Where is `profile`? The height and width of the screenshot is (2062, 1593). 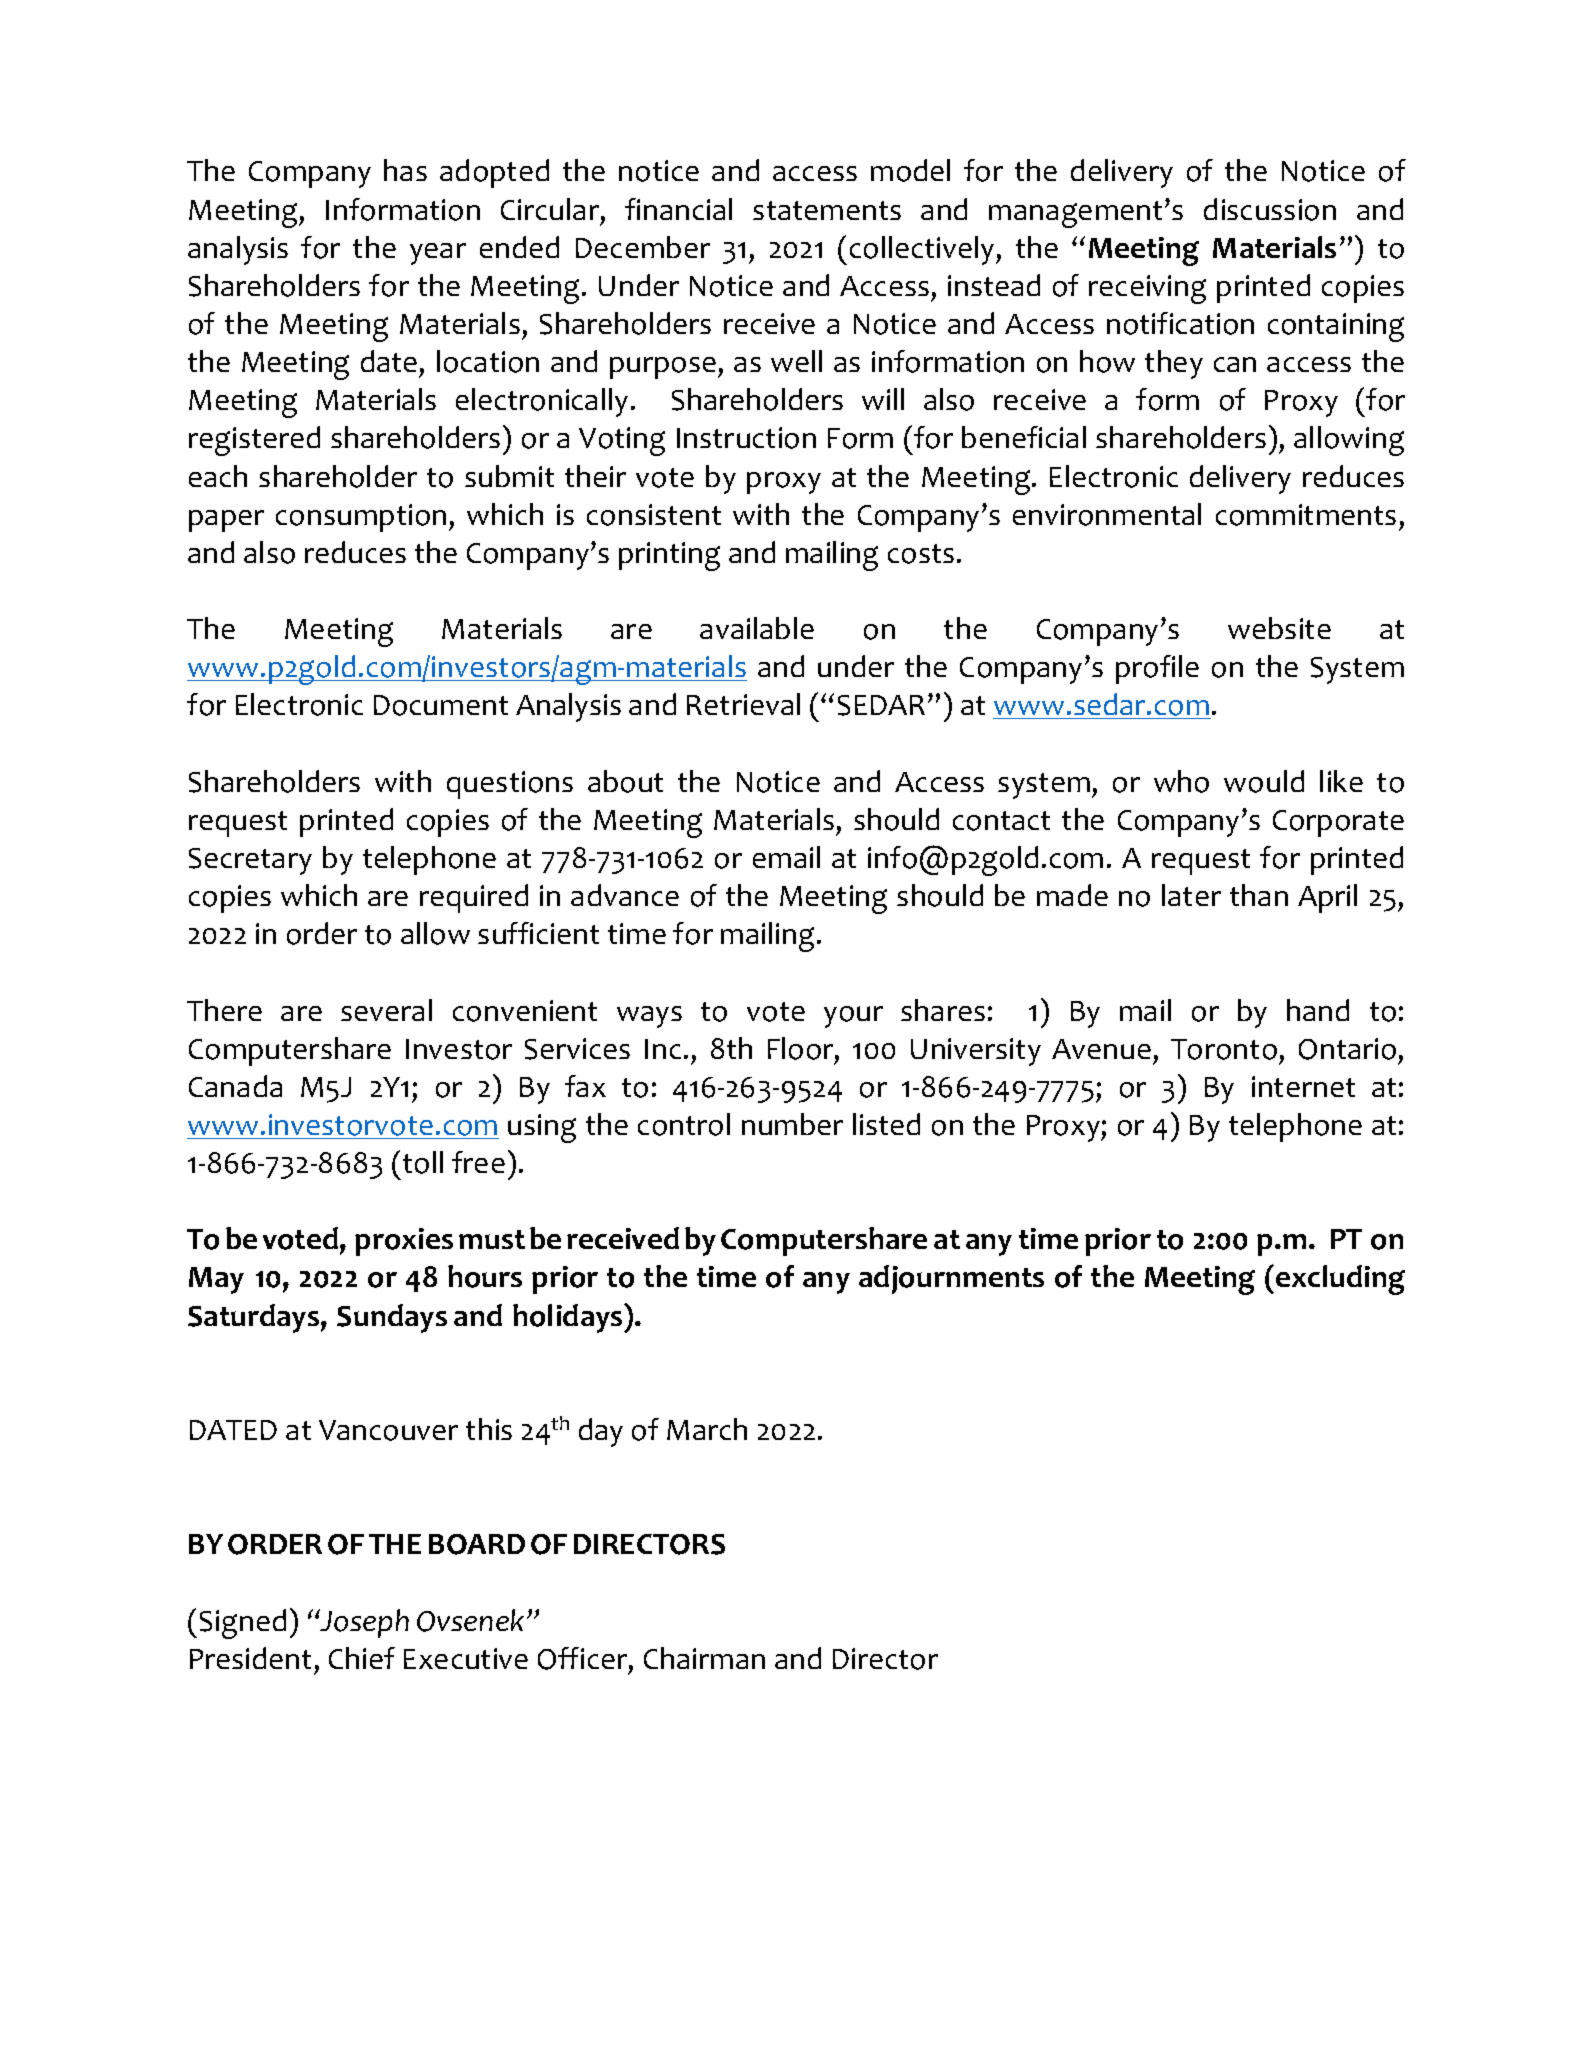
profile is located at coordinates (1157, 669).
